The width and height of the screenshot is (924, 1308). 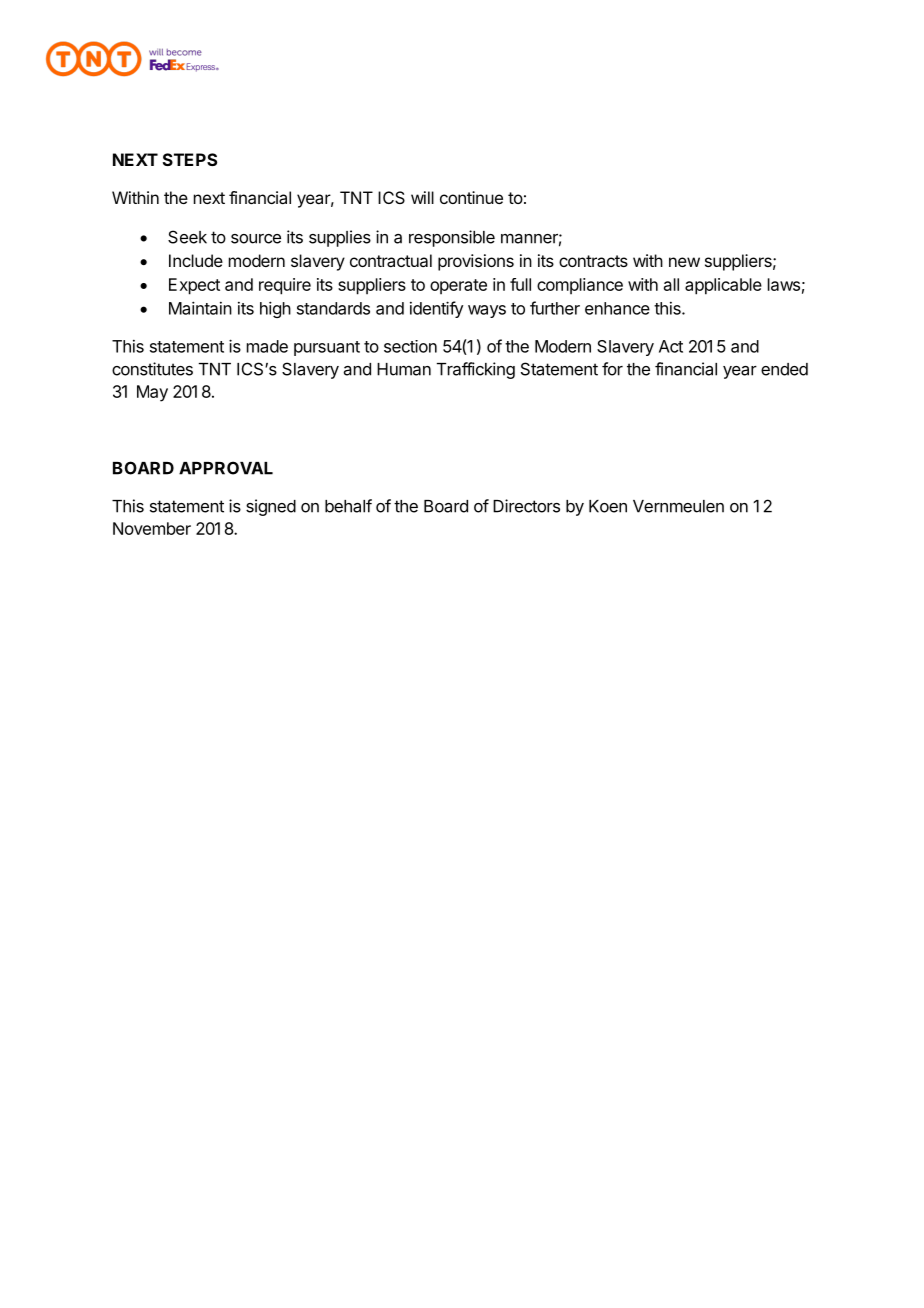 I want to click on section, so click(x=410, y=346).
